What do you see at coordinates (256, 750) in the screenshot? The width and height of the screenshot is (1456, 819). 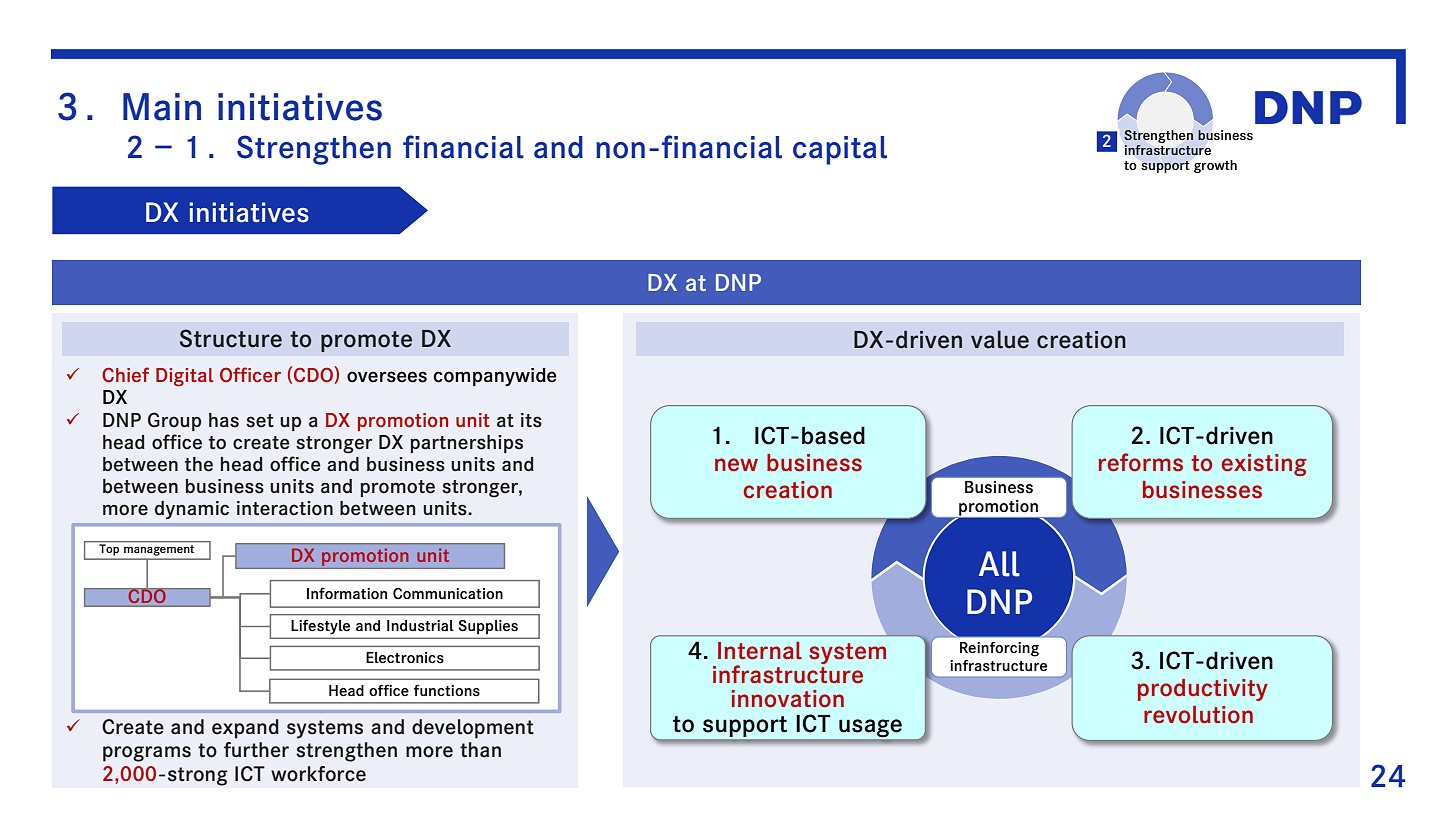 I see `further` at bounding box center [256, 750].
